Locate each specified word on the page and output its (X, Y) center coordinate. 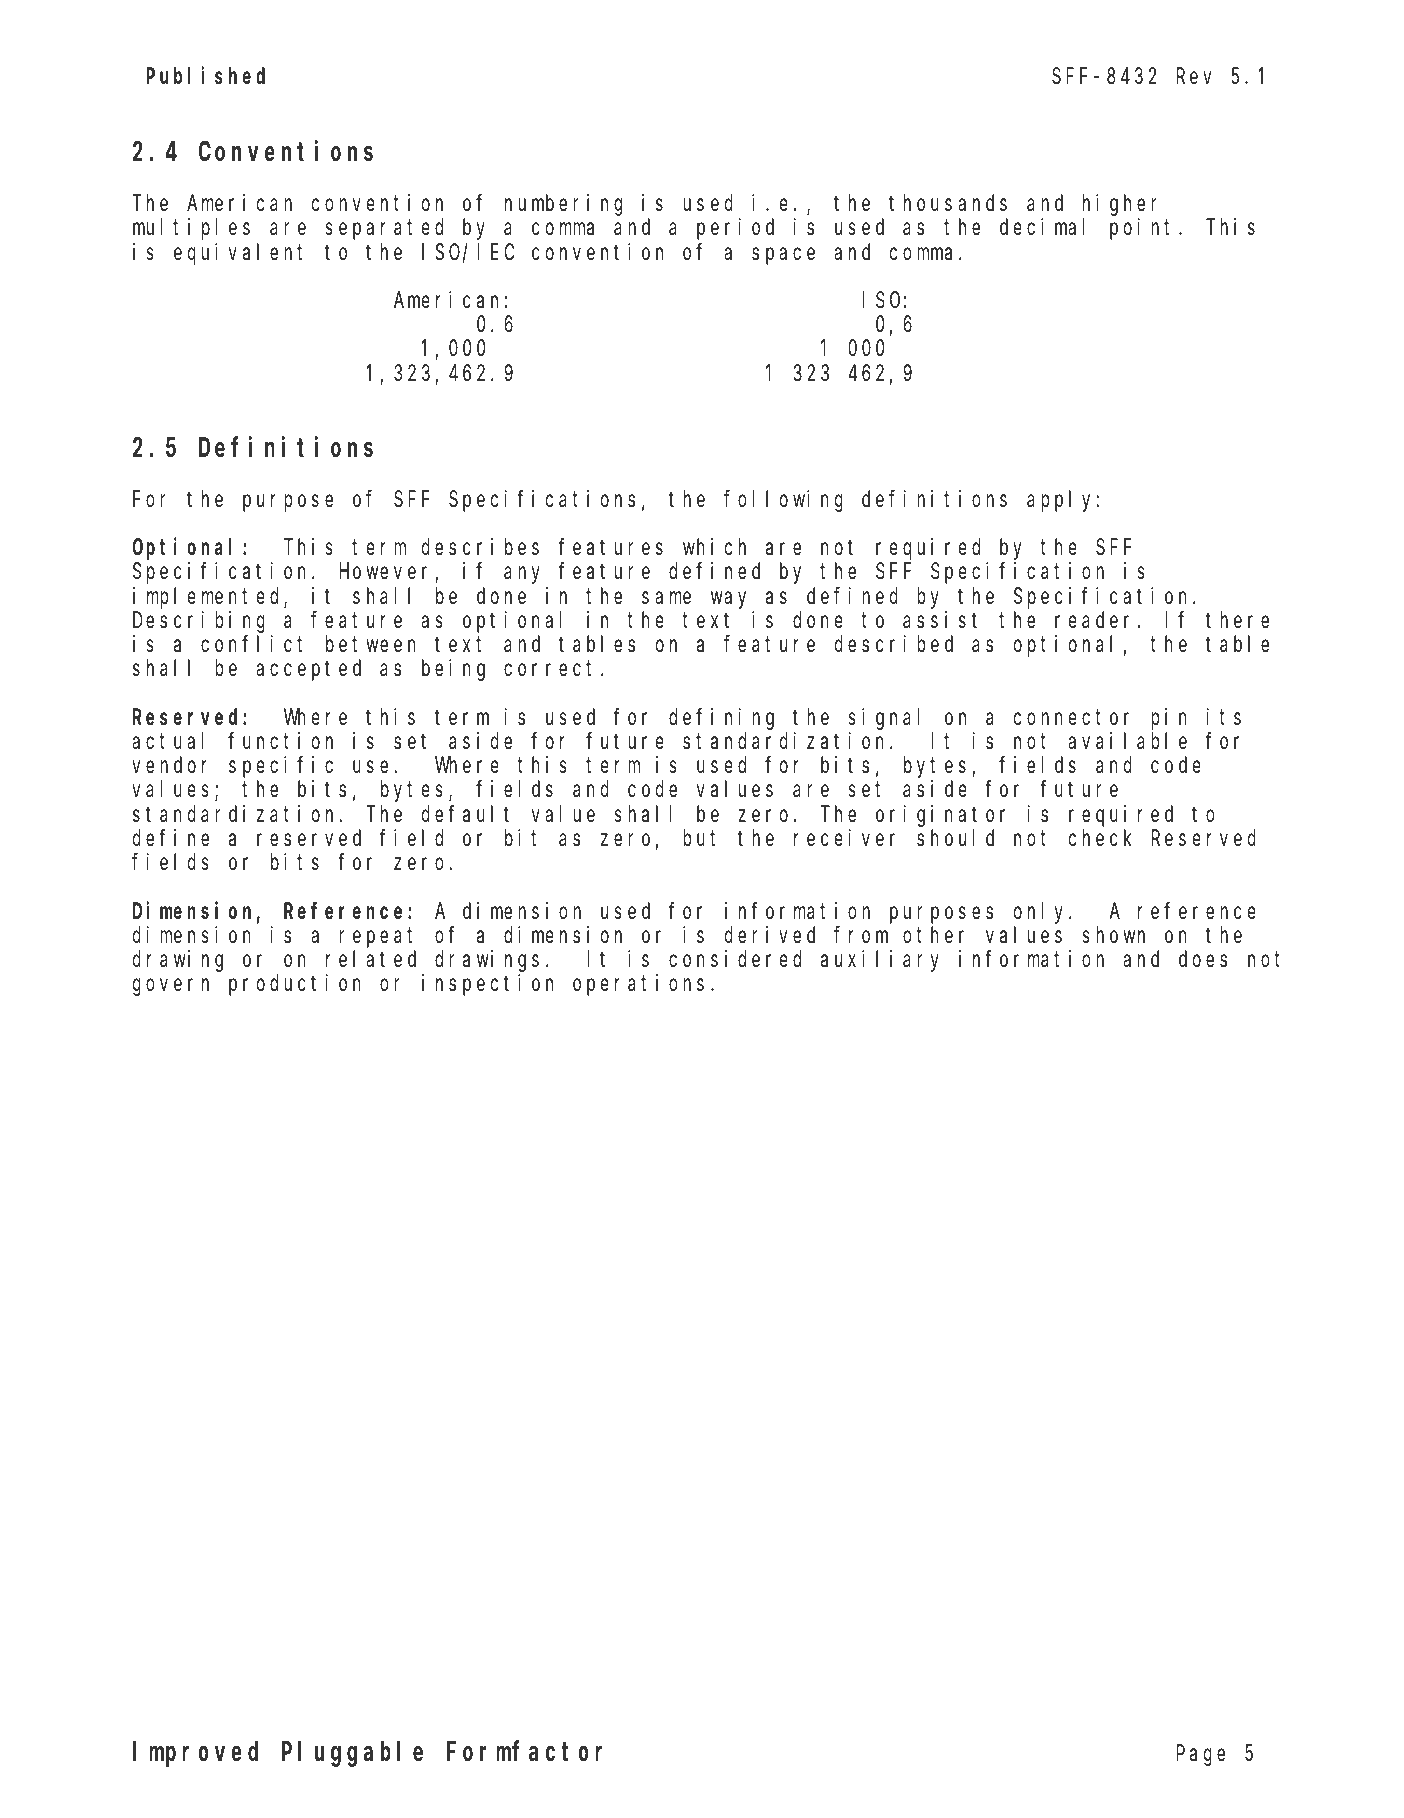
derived (770, 935)
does (1203, 959)
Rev (1194, 76)
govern (171, 987)
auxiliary (880, 961)
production (295, 985)
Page (1201, 1756)
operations (638, 985)
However (388, 574)
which (714, 546)
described (894, 644)
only (1042, 913)
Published (205, 76)
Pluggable (352, 1754)
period (735, 229)
